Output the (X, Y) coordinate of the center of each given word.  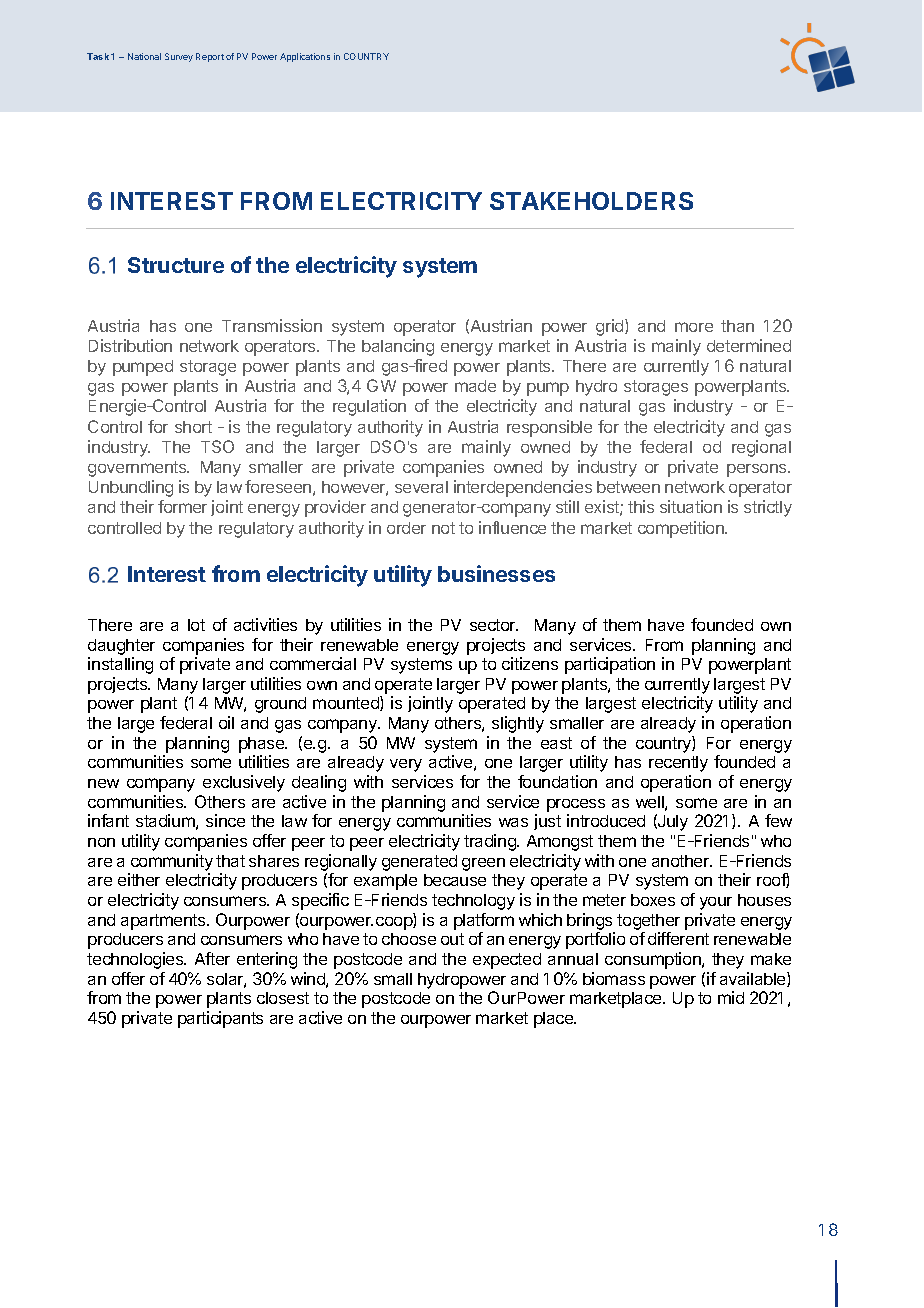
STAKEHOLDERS (591, 201)
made (475, 386)
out (452, 939)
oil (226, 722)
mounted (347, 703)
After (212, 958)
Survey (179, 57)
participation (610, 665)
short (193, 427)
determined (749, 345)
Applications (305, 57)
